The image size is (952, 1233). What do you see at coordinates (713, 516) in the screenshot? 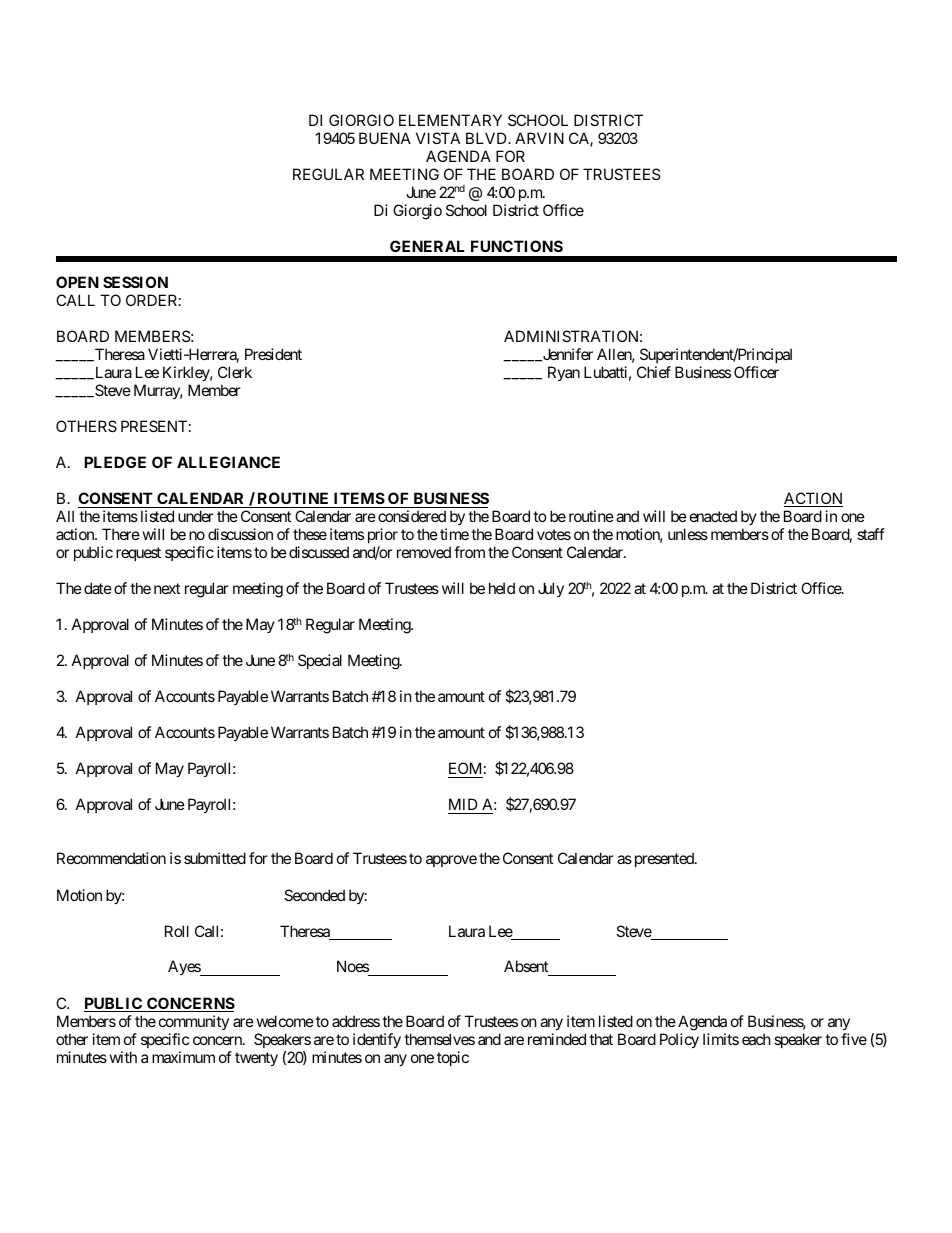
I see `enacted` at bounding box center [713, 516].
